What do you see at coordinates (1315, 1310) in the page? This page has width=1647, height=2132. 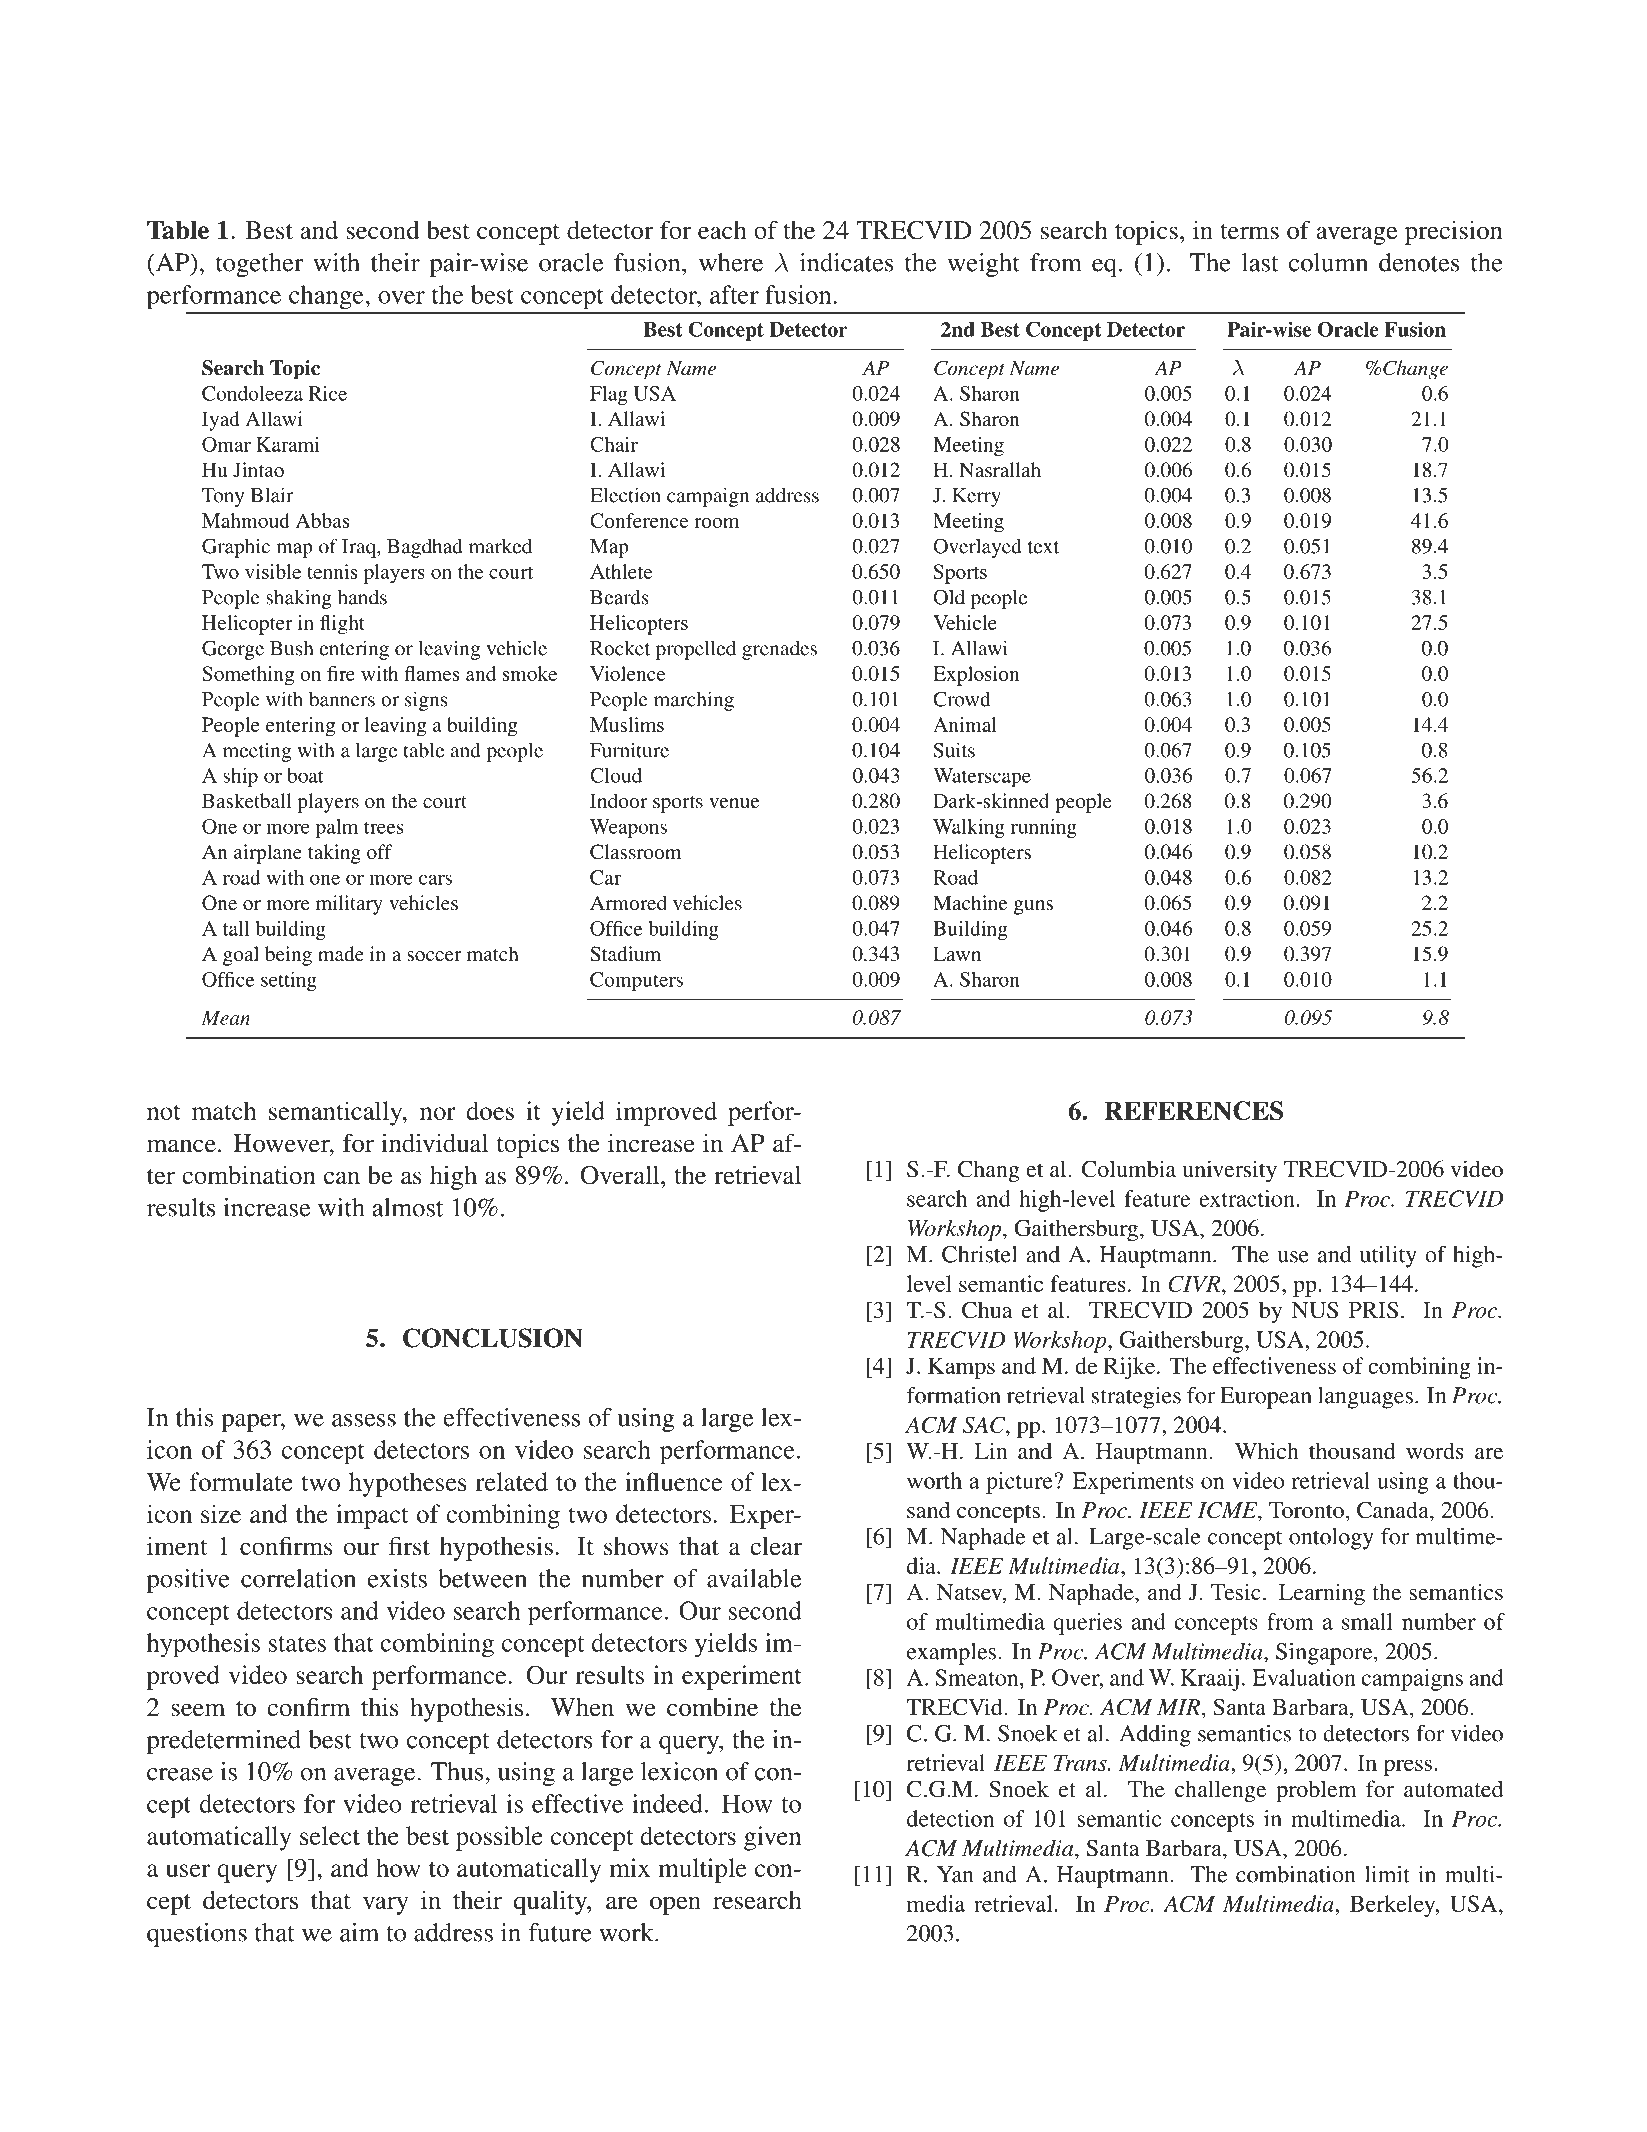 I see `NUS` at bounding box center [1315, 1310].
